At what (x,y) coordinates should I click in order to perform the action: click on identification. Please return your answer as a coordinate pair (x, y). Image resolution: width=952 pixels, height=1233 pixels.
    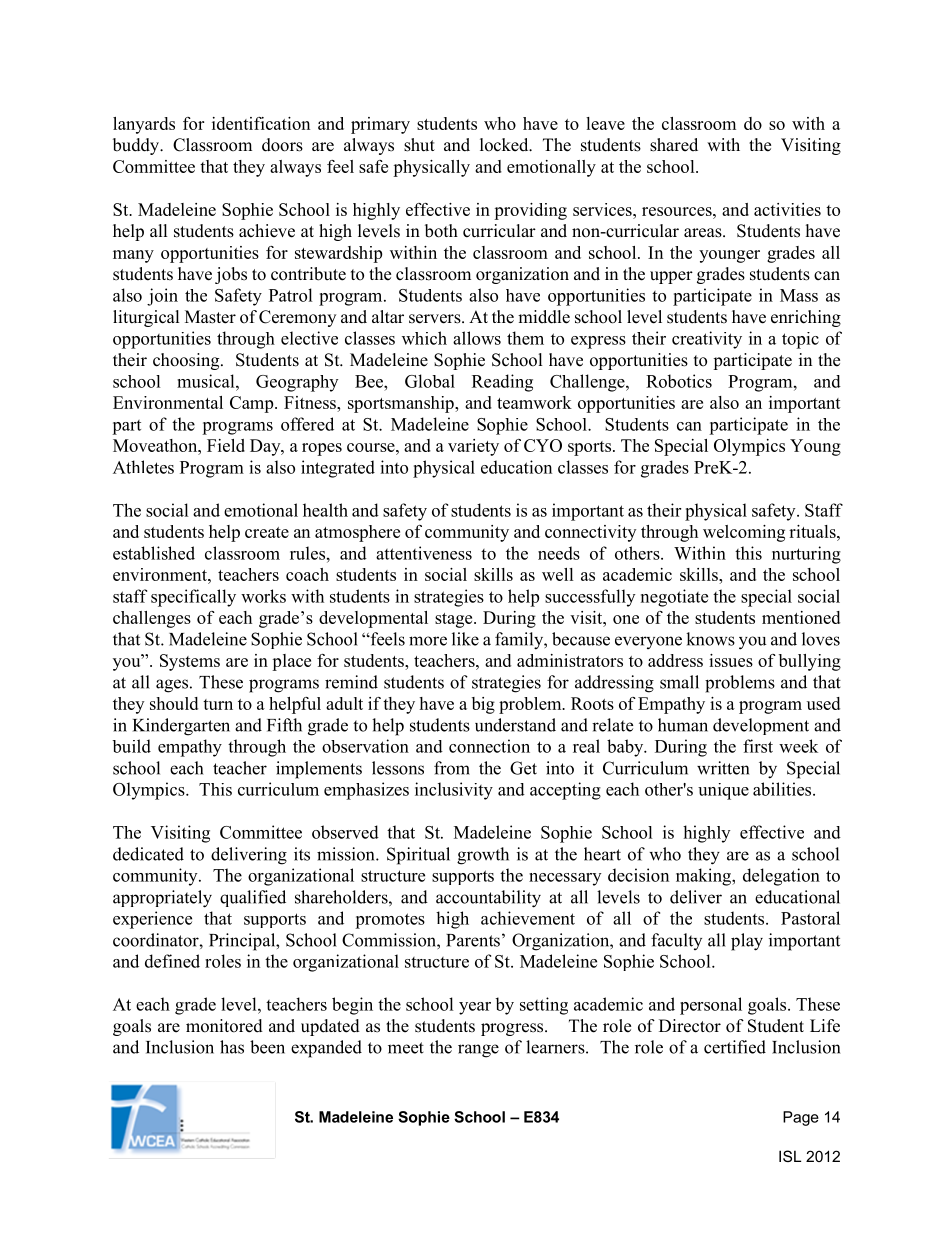
    Looking at the image, I should click on (261, 123).
